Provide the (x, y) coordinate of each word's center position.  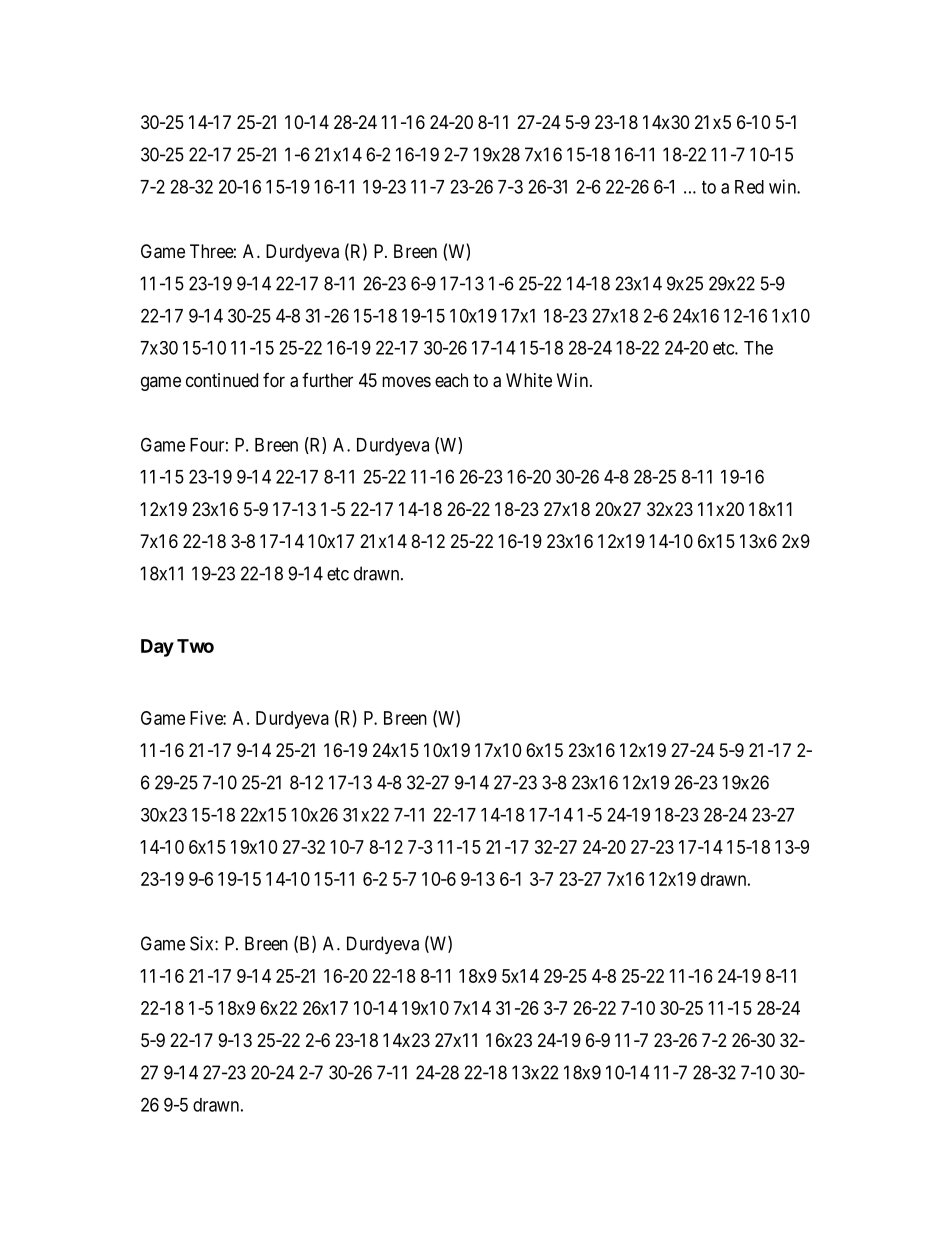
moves (406, 381)
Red (749, 187)
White (529, 380)
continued (222, 380)
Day (157, 648)
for (274, 380)
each (451, 380)
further (327, 380)
